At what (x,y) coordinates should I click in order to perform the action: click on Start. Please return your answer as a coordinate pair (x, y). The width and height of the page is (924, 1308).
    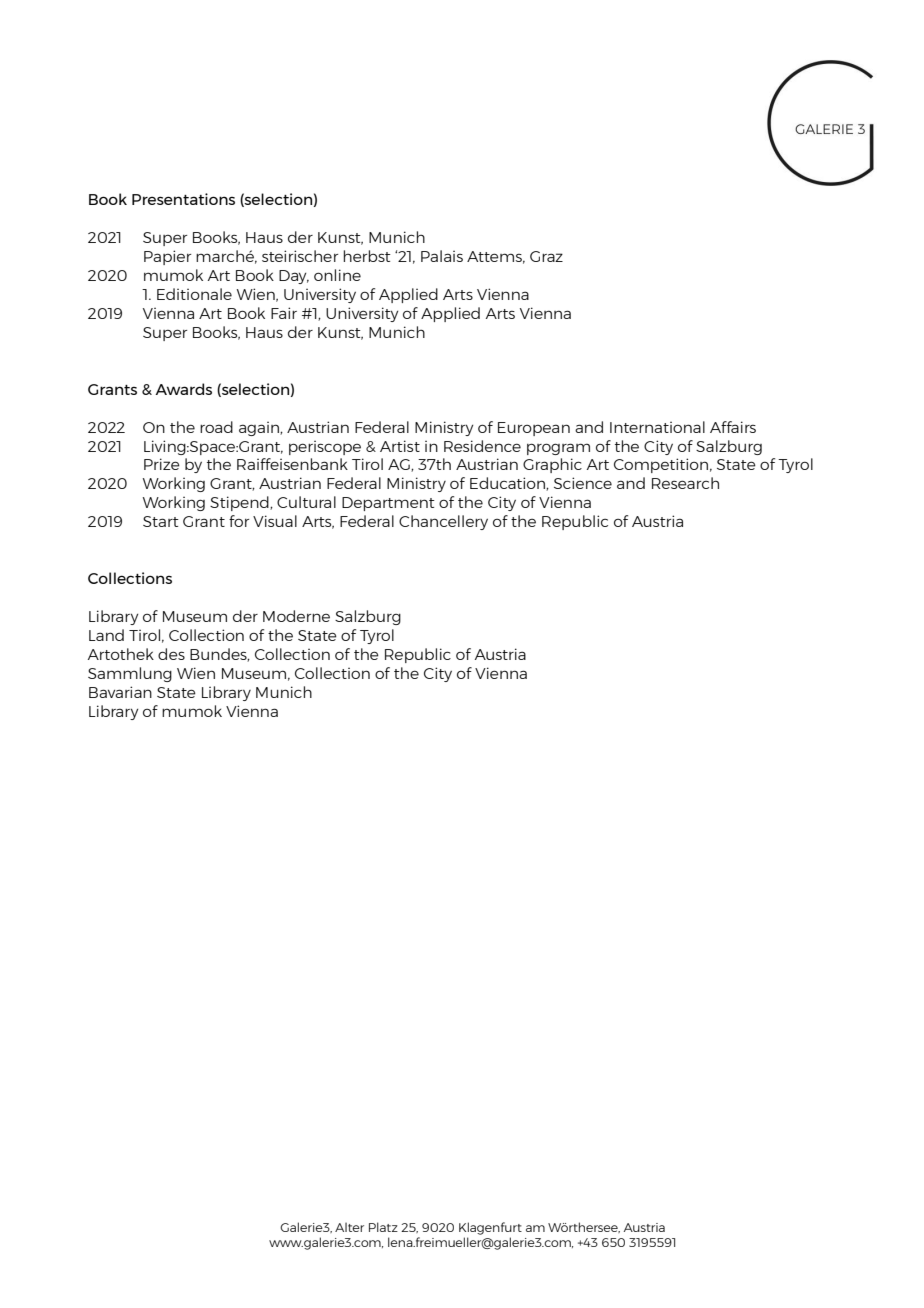
    Looking at the image, I should click on (161, 521).
